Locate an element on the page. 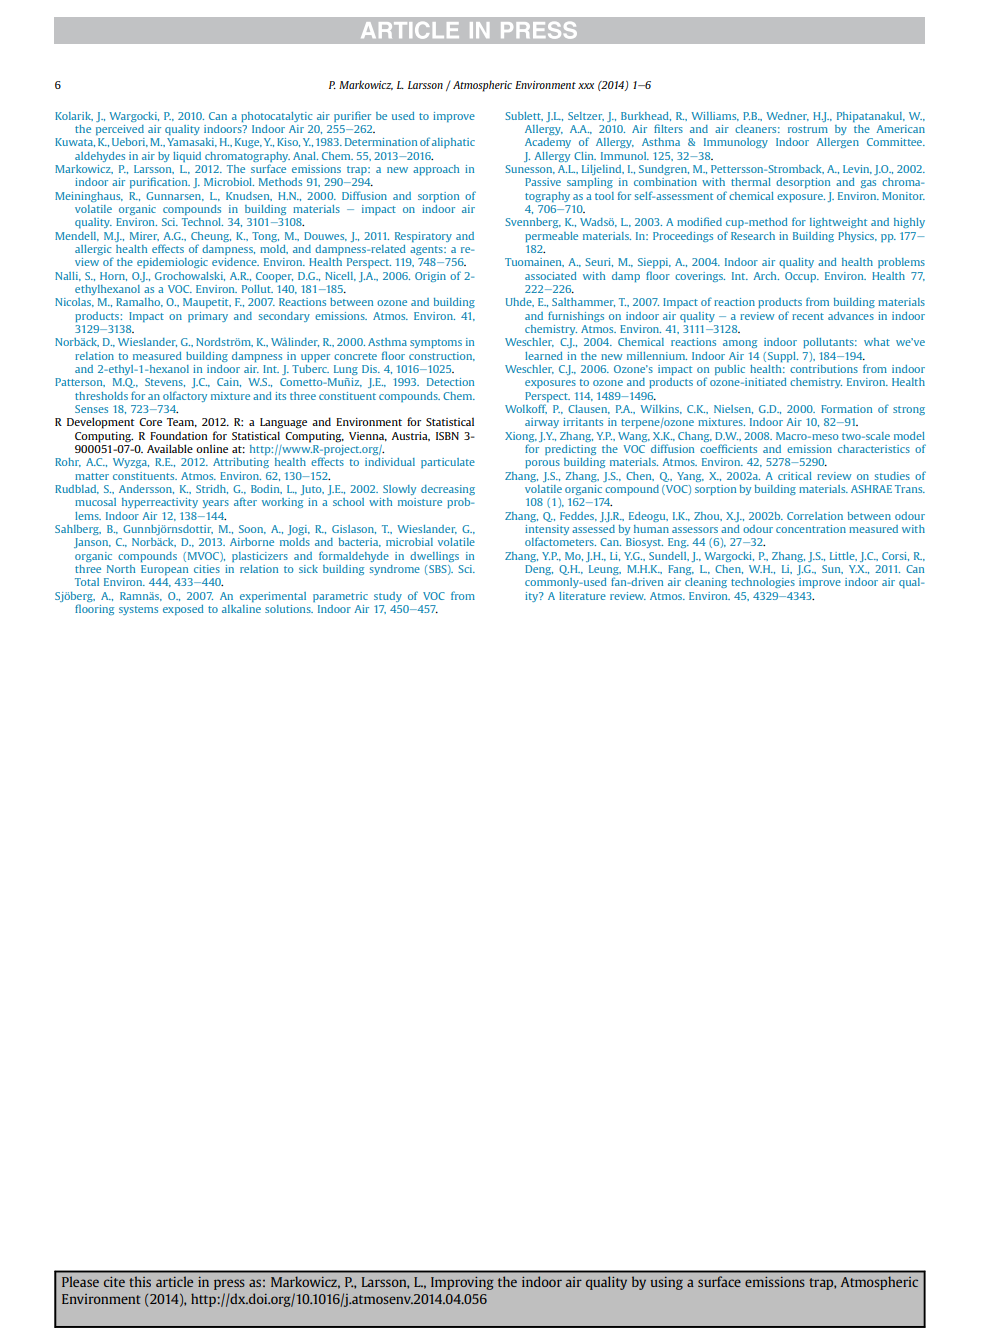  Allergen is located at coordinates (837, 143).
